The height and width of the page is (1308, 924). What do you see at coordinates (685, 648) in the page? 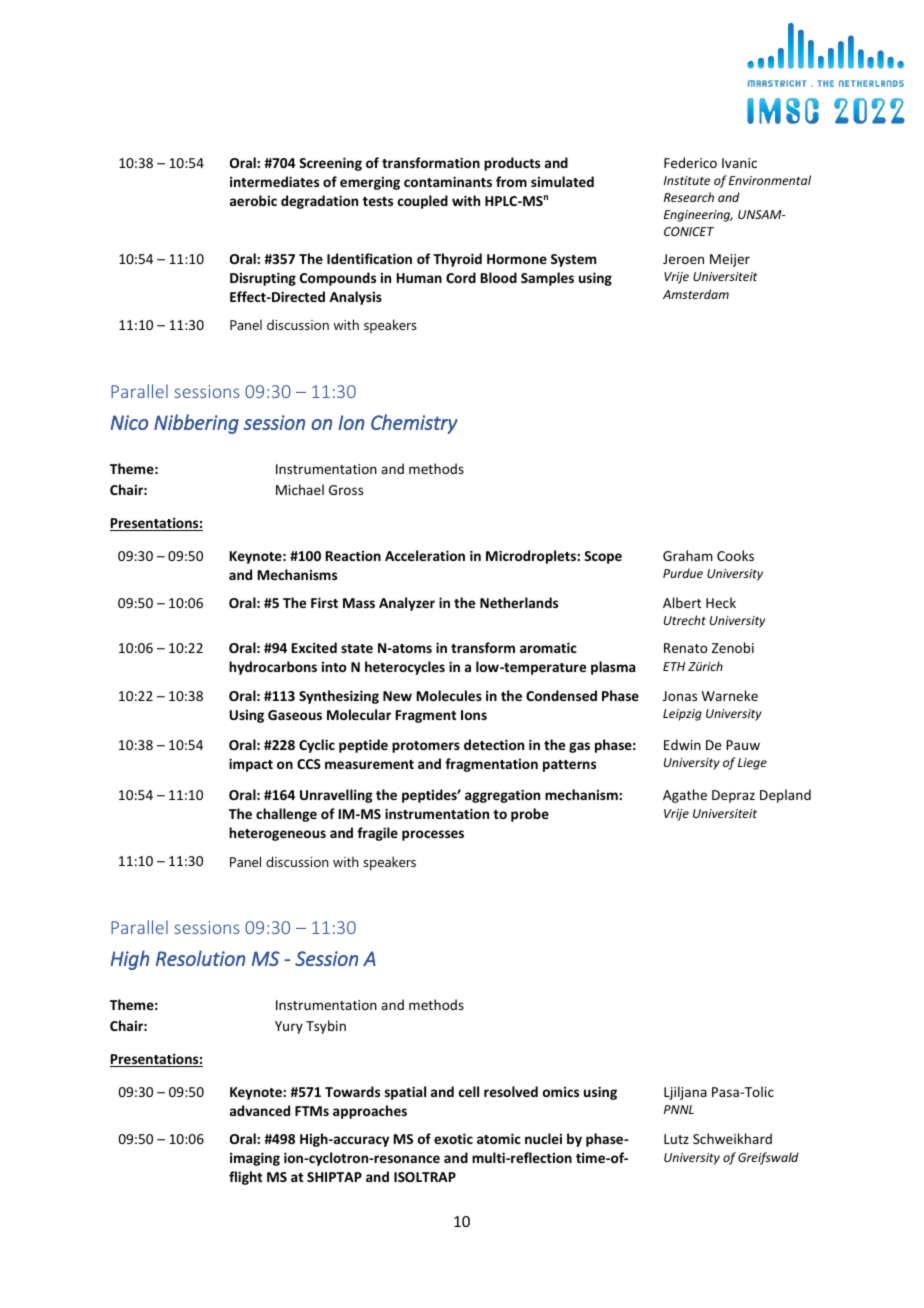
I see `Renato` at bounding box center [685, 648].
